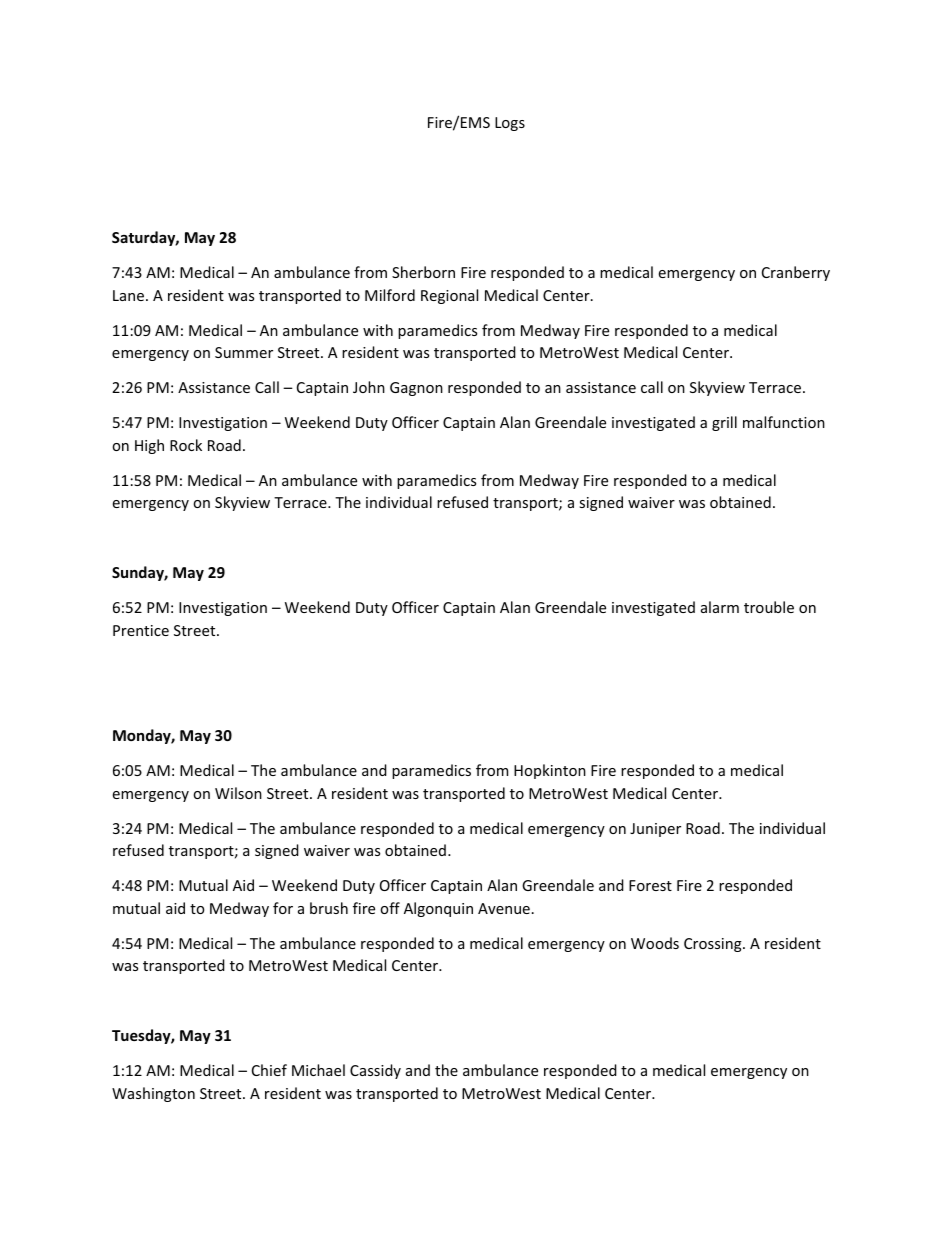 This document has width=952, height=1233. I want to click on alarm, so click(720, 607).
